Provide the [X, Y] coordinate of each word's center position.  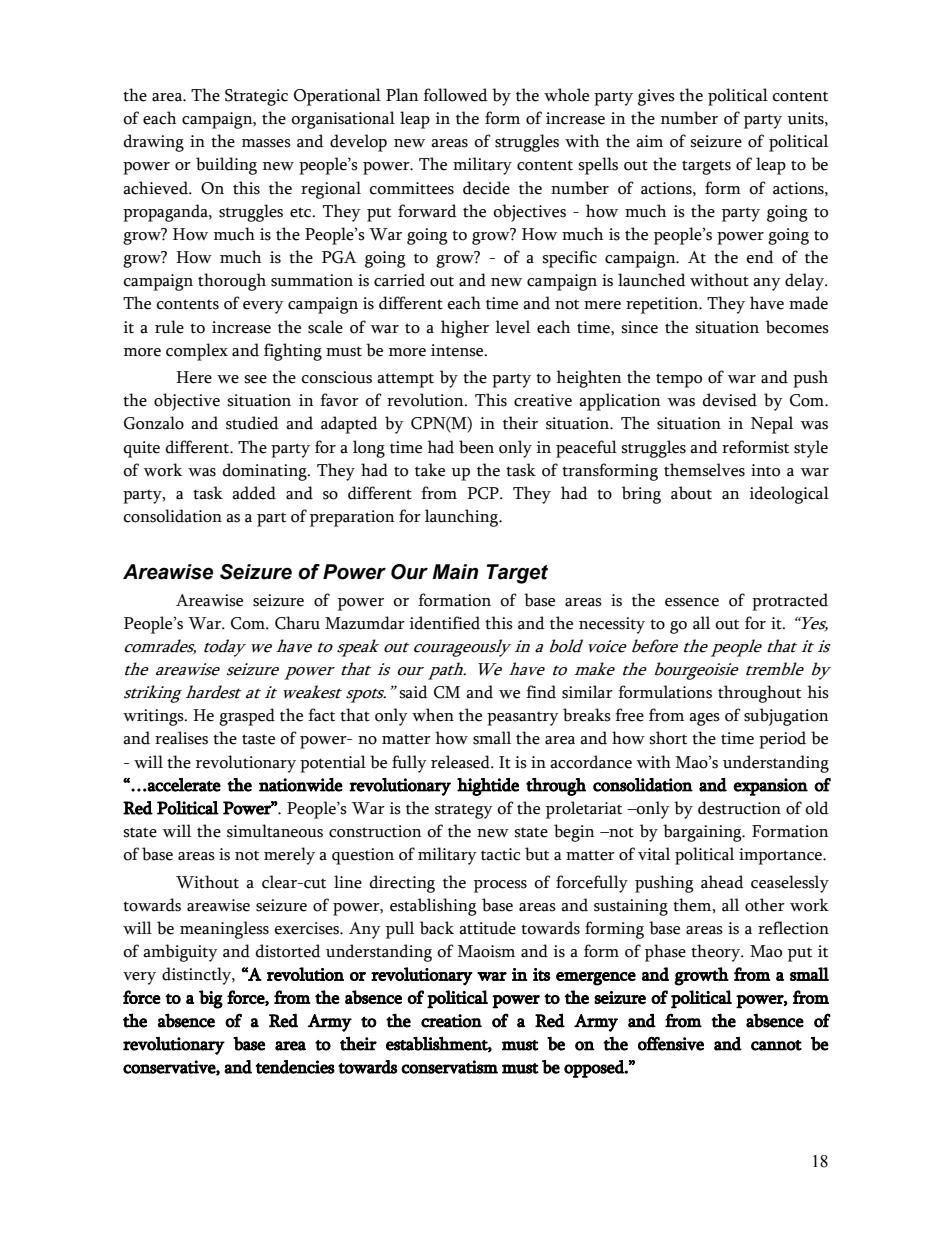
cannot [776, 1045]
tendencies [295, 1067]
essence [692, 602]
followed [455, 95]
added [254, 493]
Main [455, 572]
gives [656, 97]
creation [451, 1021]
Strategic [256, 97]
